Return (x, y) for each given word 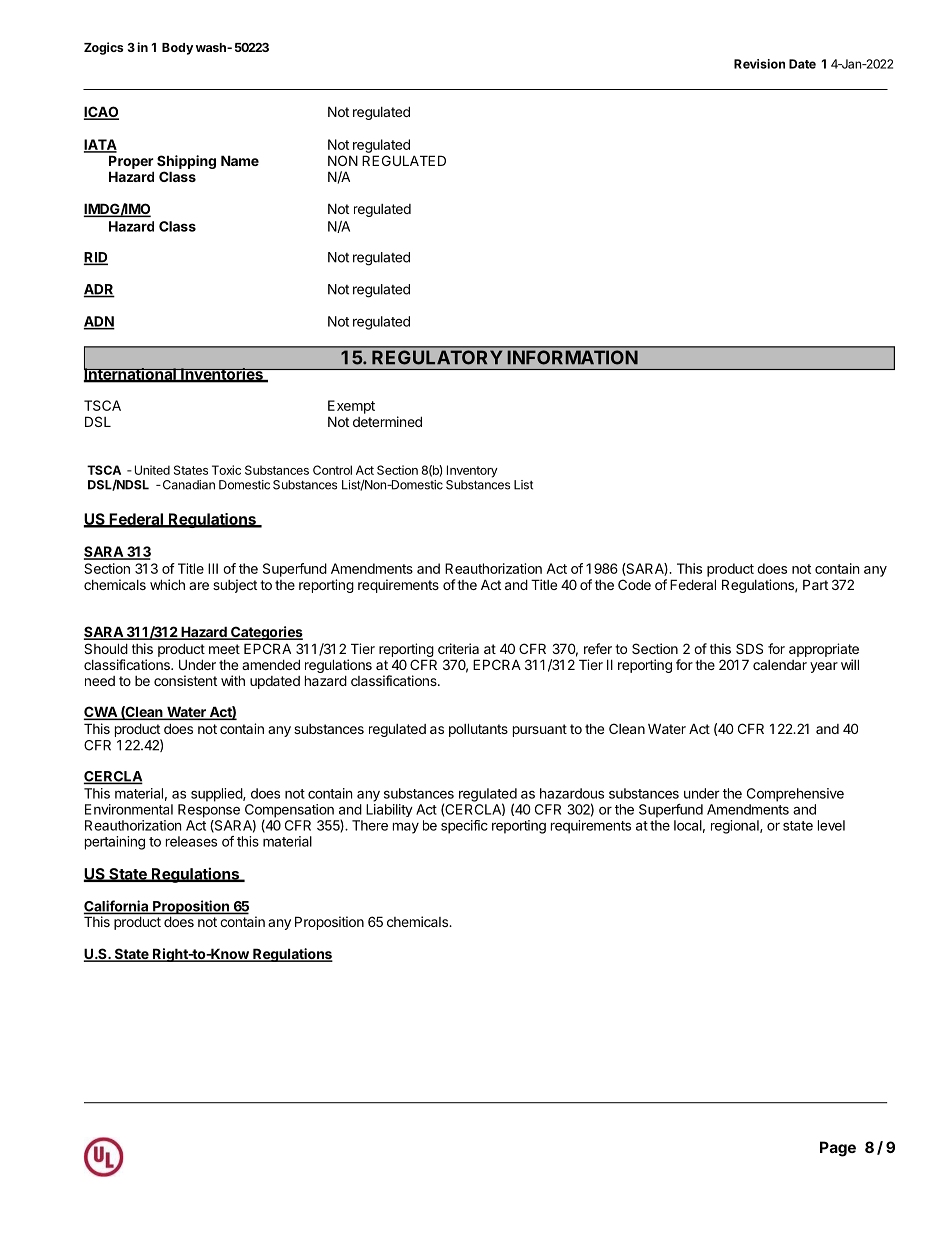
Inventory (472, 471)
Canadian (187, 485)
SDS (749, 648)
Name (240, 160)
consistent (185, 680)
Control (332, 470)
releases (191, 841)
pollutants (478, 730)
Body (177, 49)
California (117, 907)
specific (464, 827)
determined (387, 421)
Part (815, 584)
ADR (99, 290)
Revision (759, 64)
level (831, 825)
